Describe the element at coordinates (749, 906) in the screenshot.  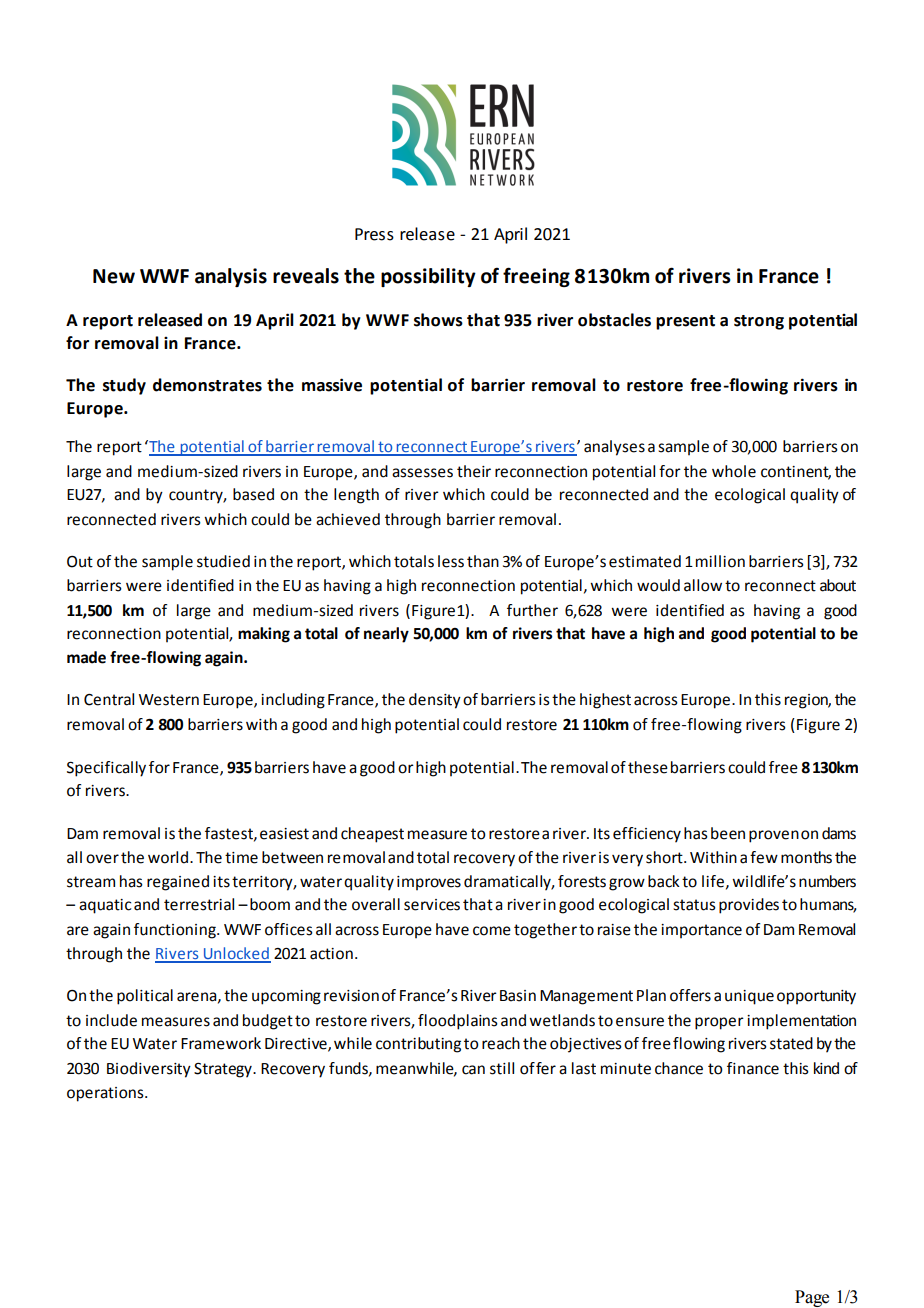
I see `provides` at that location.
